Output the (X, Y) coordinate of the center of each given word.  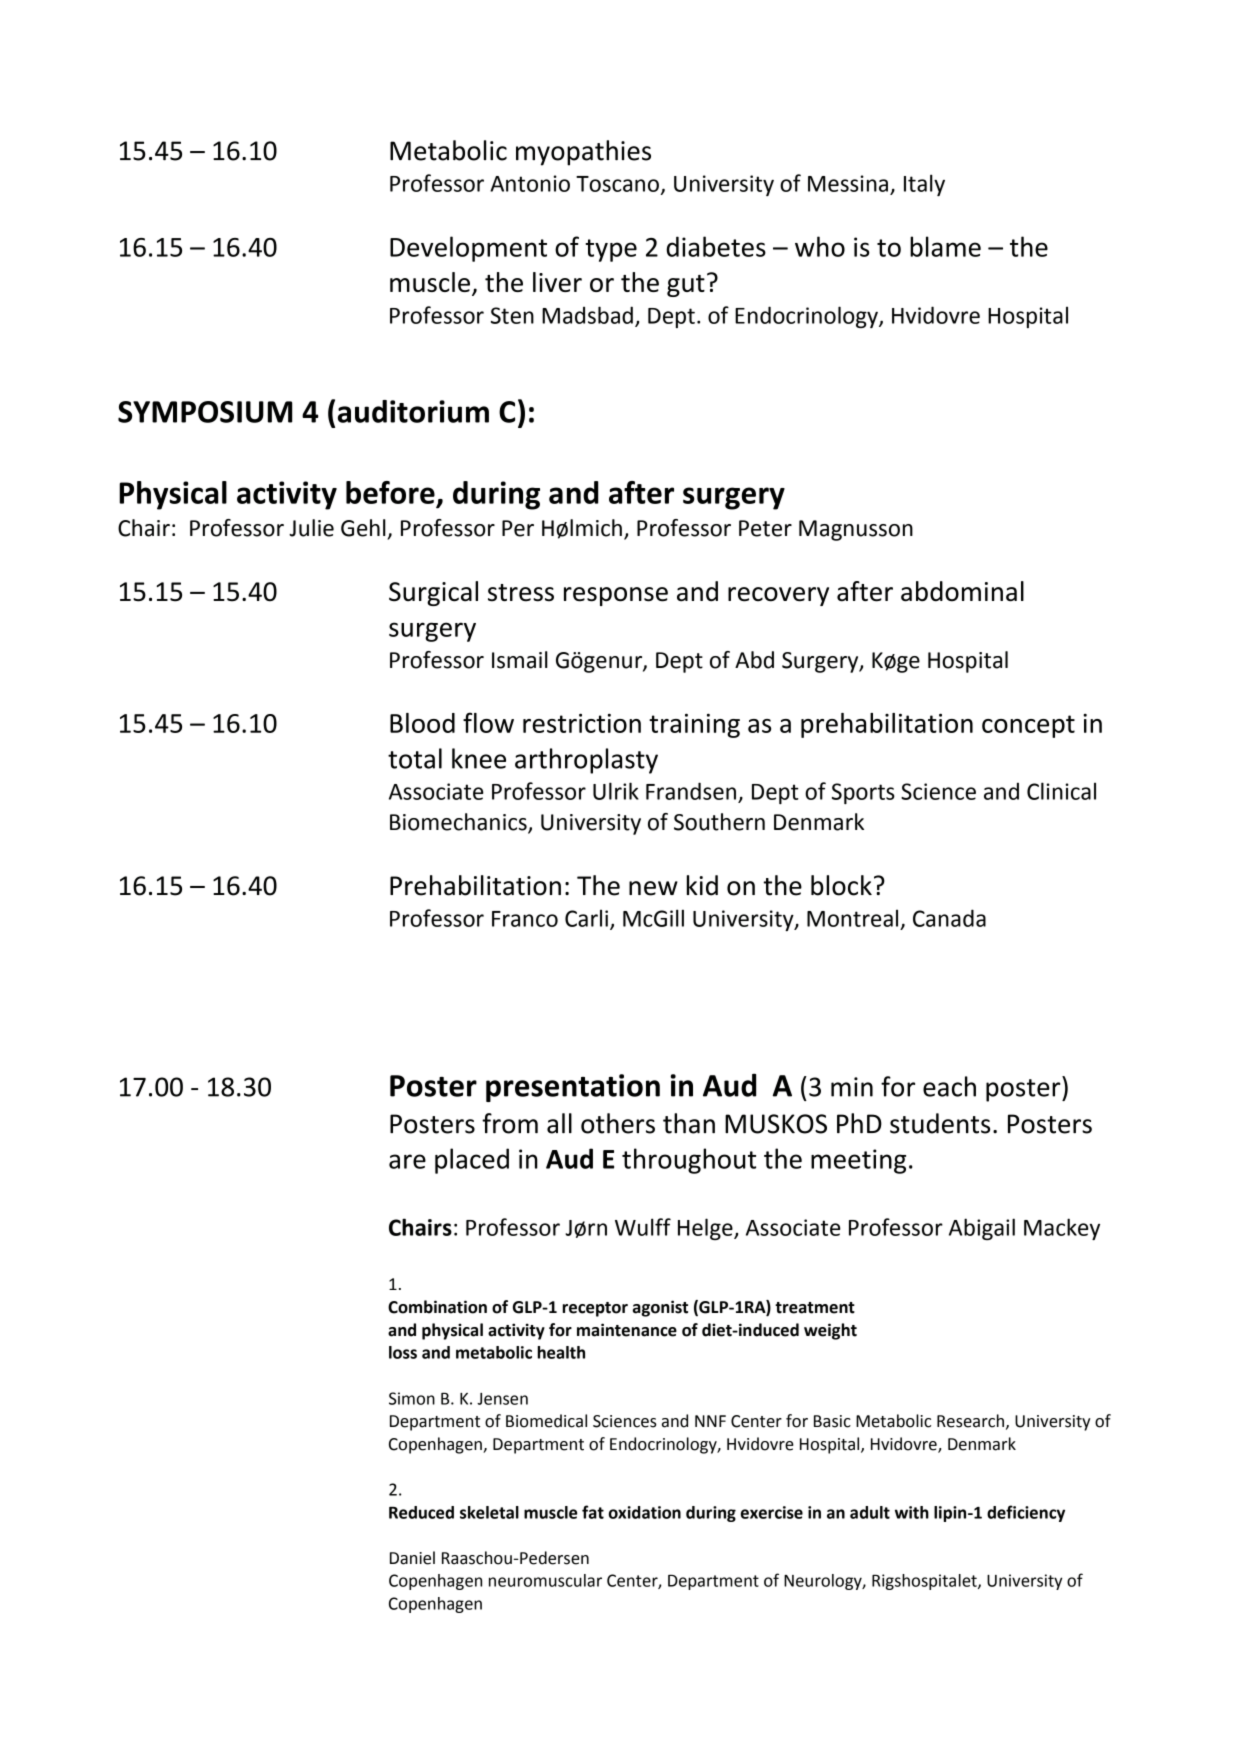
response (616, 596)
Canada (949, 918)
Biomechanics (459, 823)
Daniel (412, 1558)
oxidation (645, 1512)
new (653, 888)
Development (468, 249)
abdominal (962, 591)
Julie (311, 528)
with (912, 1512)
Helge (706, 1229)
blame (945, 246)
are (407, 1161)
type (611, 250)
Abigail (982, 1229)
